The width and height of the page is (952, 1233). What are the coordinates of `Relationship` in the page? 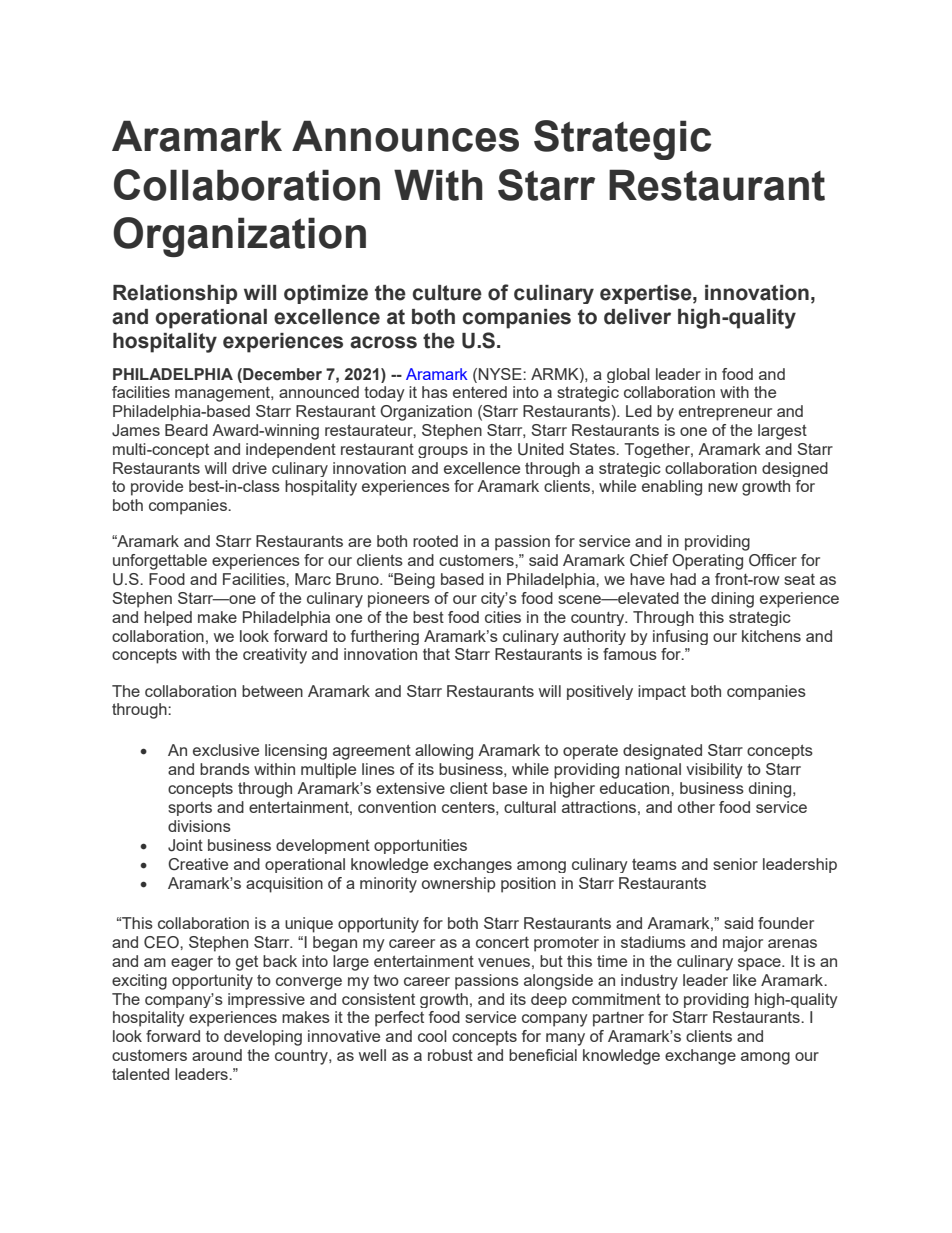 It's located at (175, 294).
